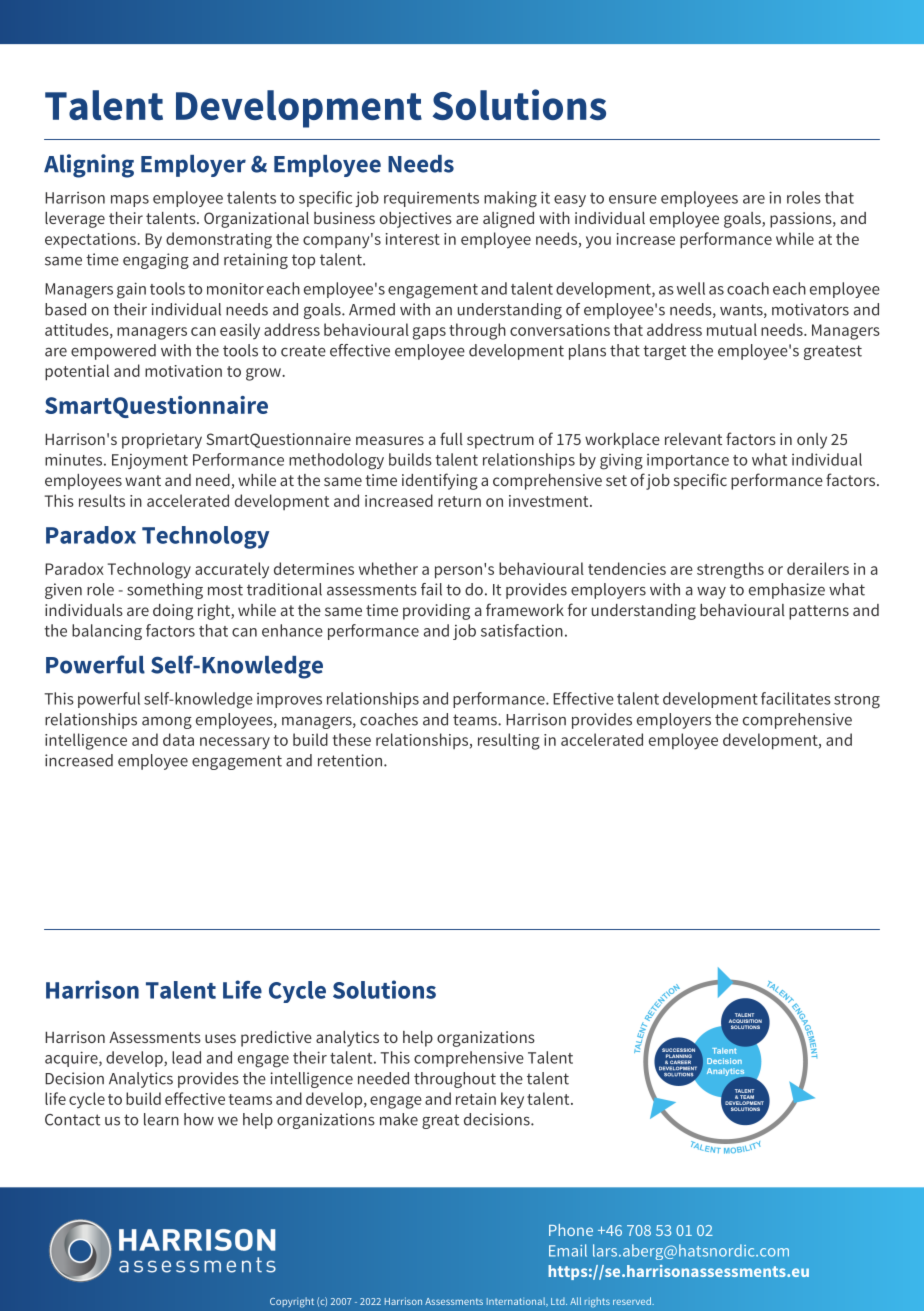 The image size is (924, 1311). I want to click on identifying, so click(440, 481).
